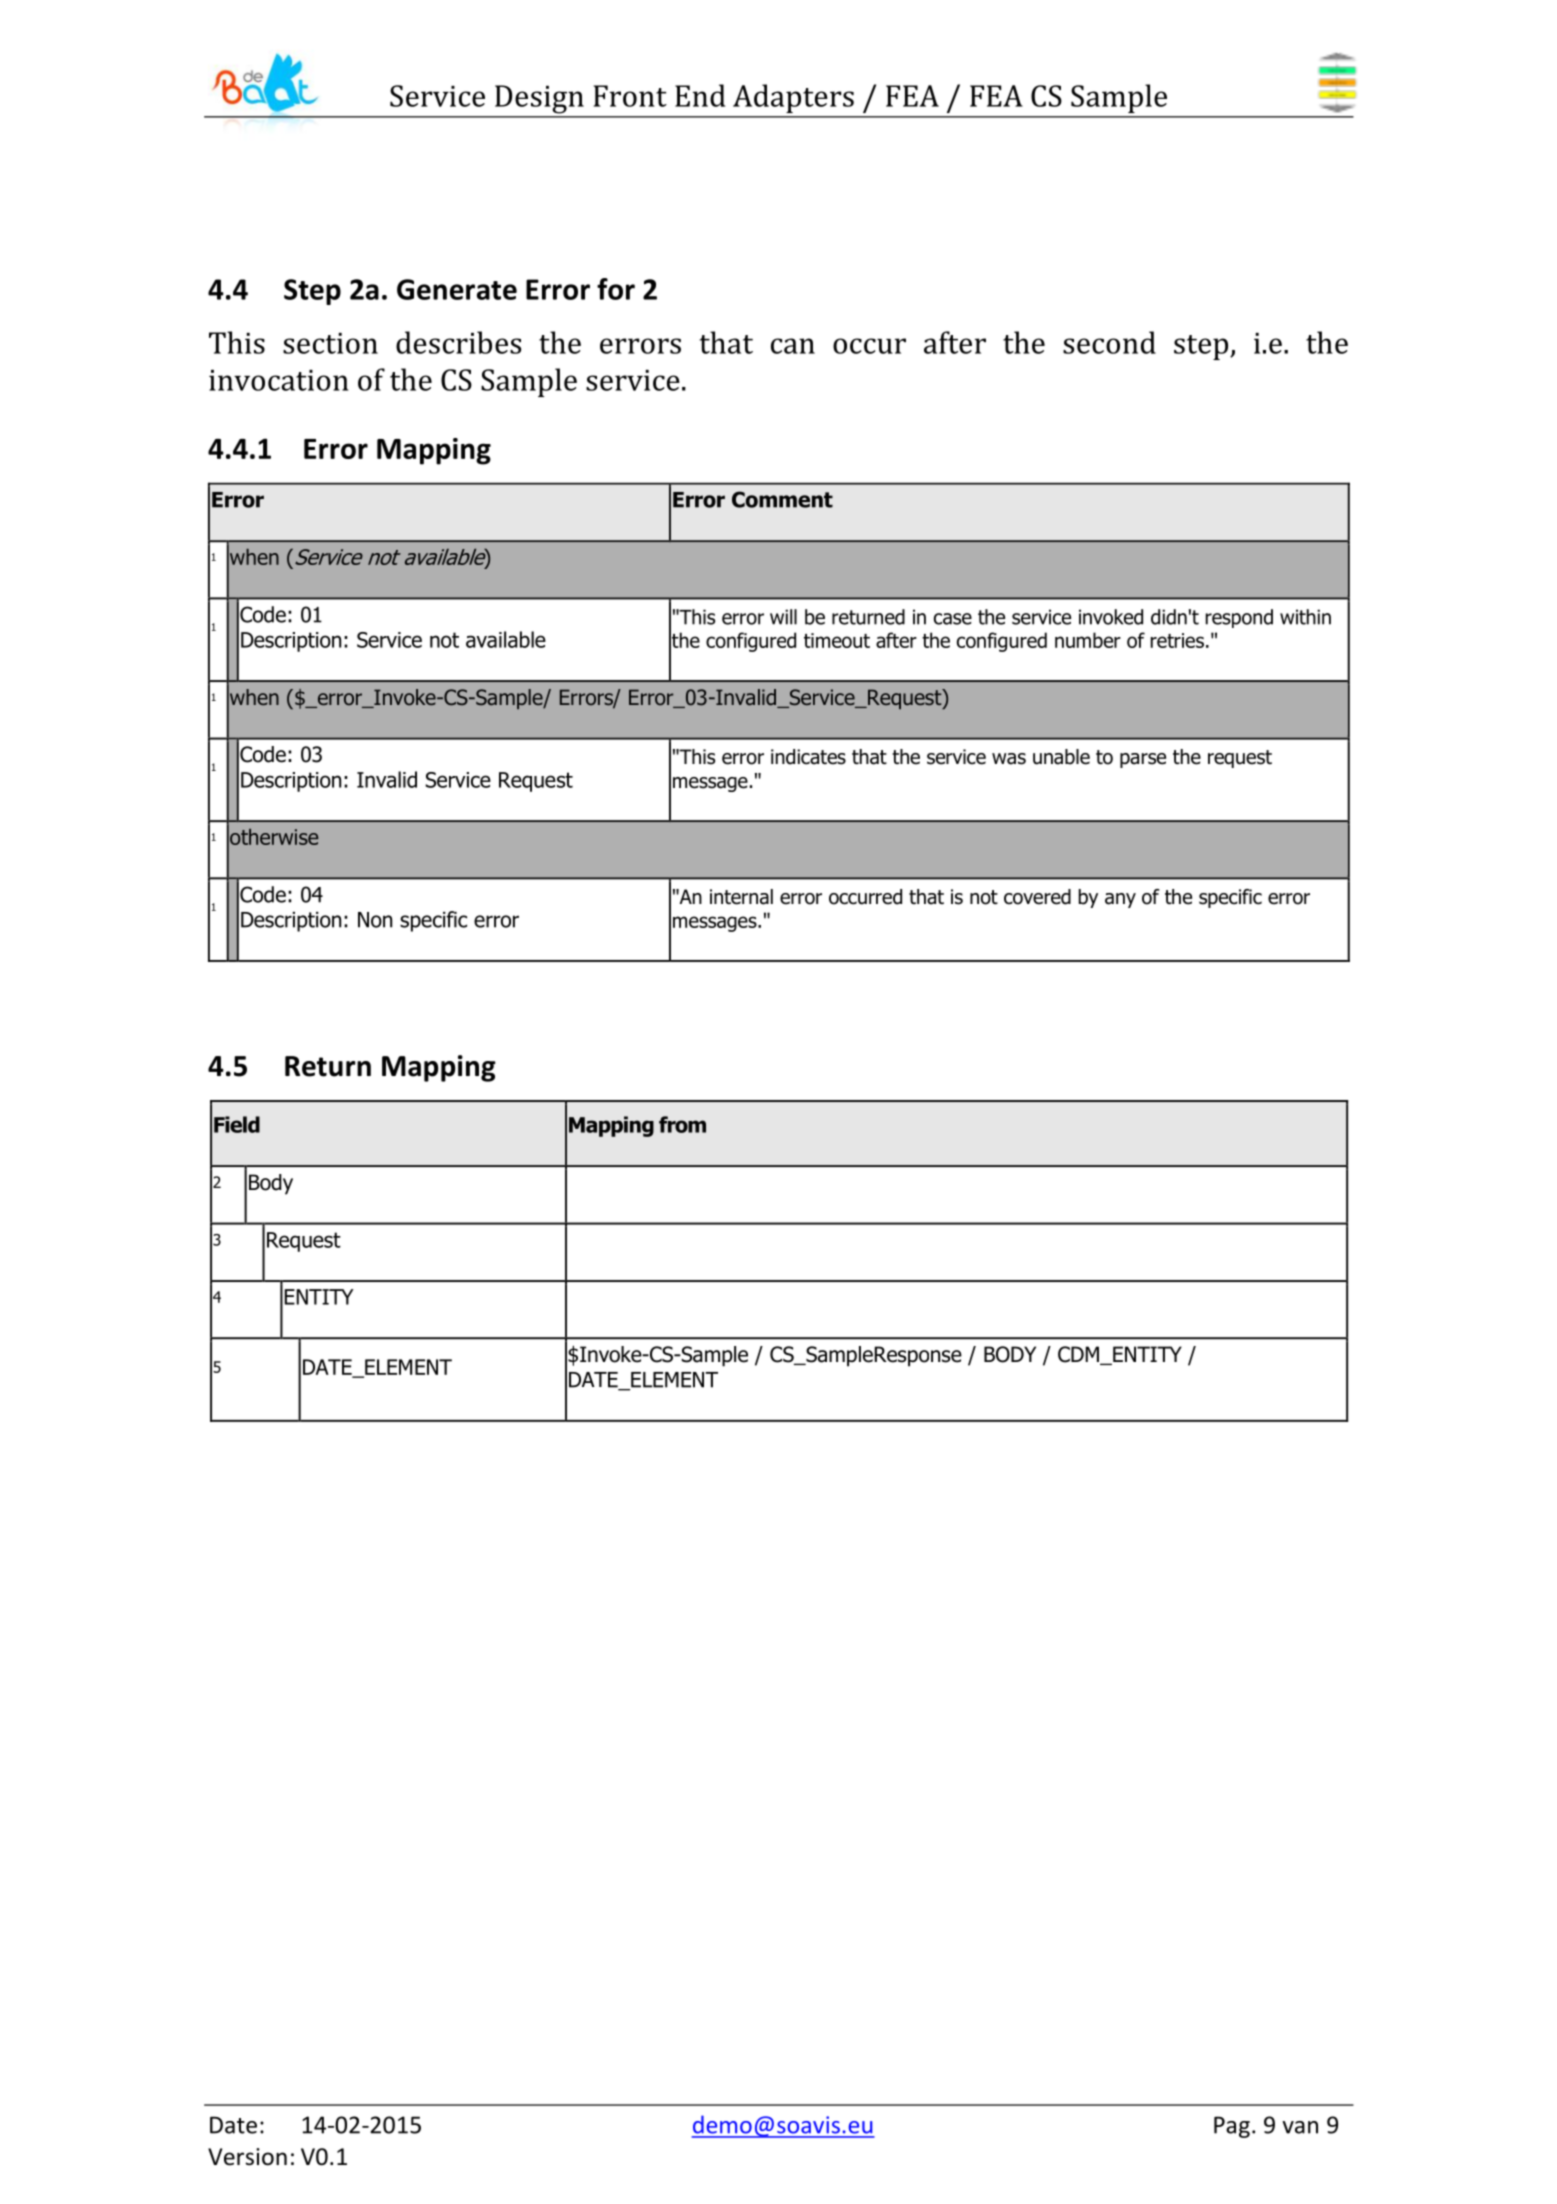  What do you see at coordinates (247, 2157) in the document?
I see `Version` at bounding box center [247, 2157].
